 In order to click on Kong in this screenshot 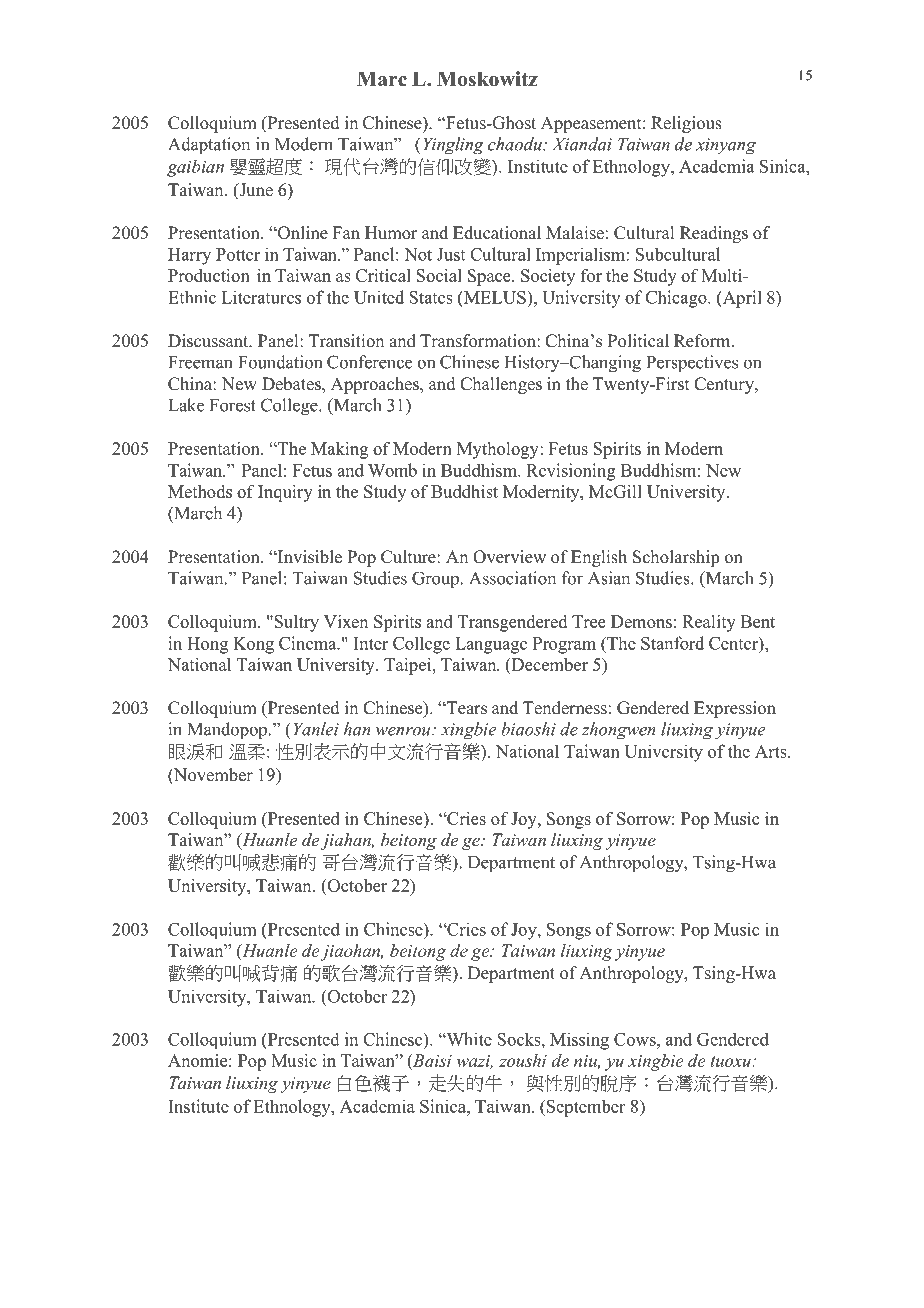, I will do `click(253, 645)`.
